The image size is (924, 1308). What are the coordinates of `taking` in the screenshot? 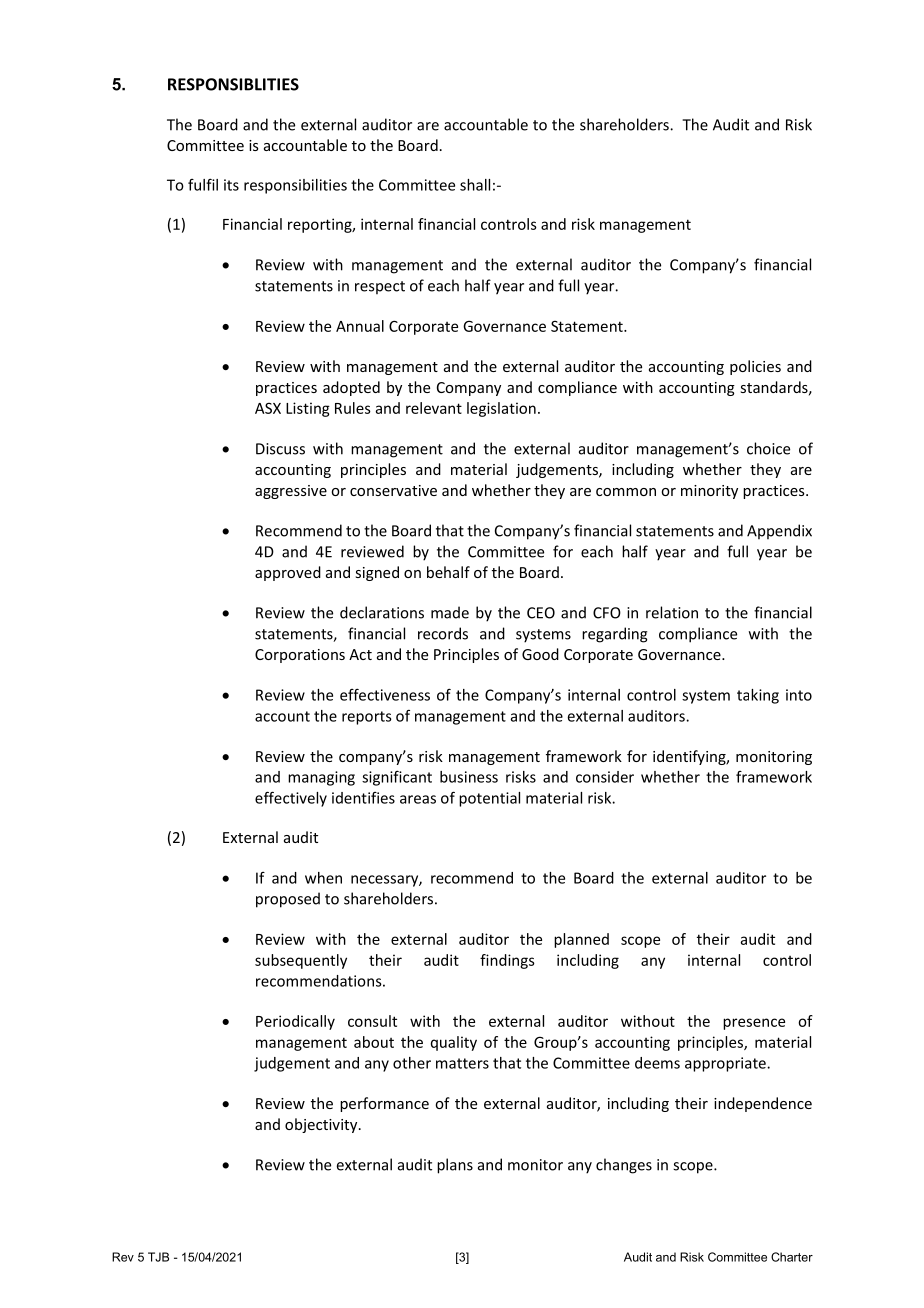 It's located at (758, 696).
